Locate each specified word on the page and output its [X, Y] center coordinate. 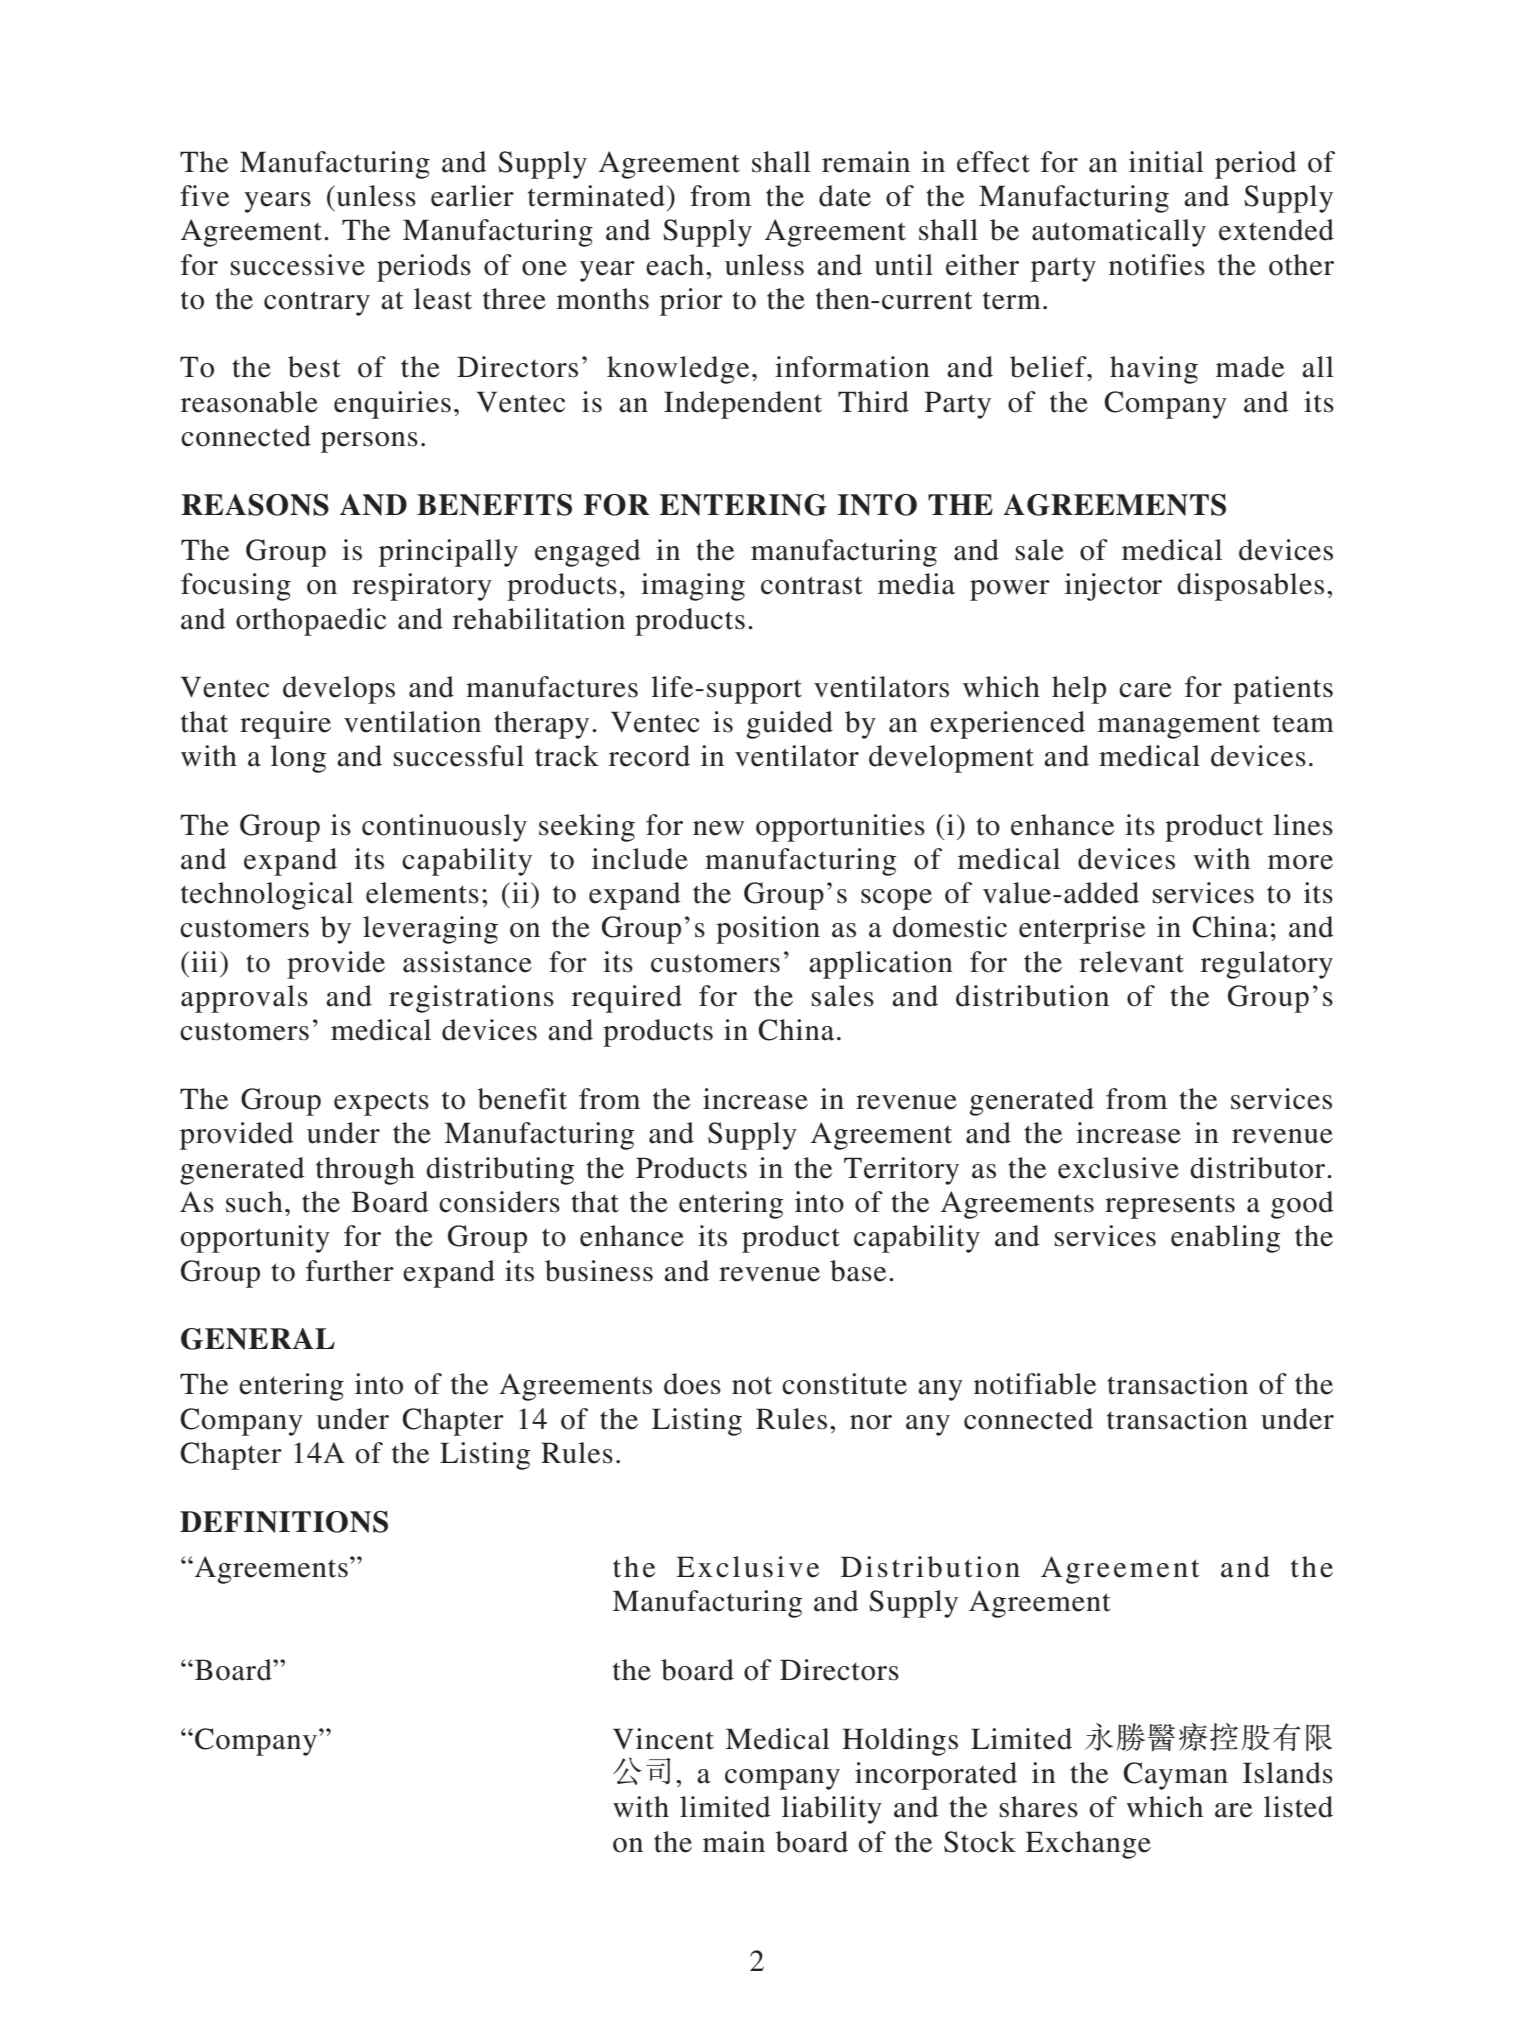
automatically [1119, 233]
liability [832, 1810]
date [845, 196]
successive [298, 265]
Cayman [1175, 1776]
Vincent [663, 1739]
